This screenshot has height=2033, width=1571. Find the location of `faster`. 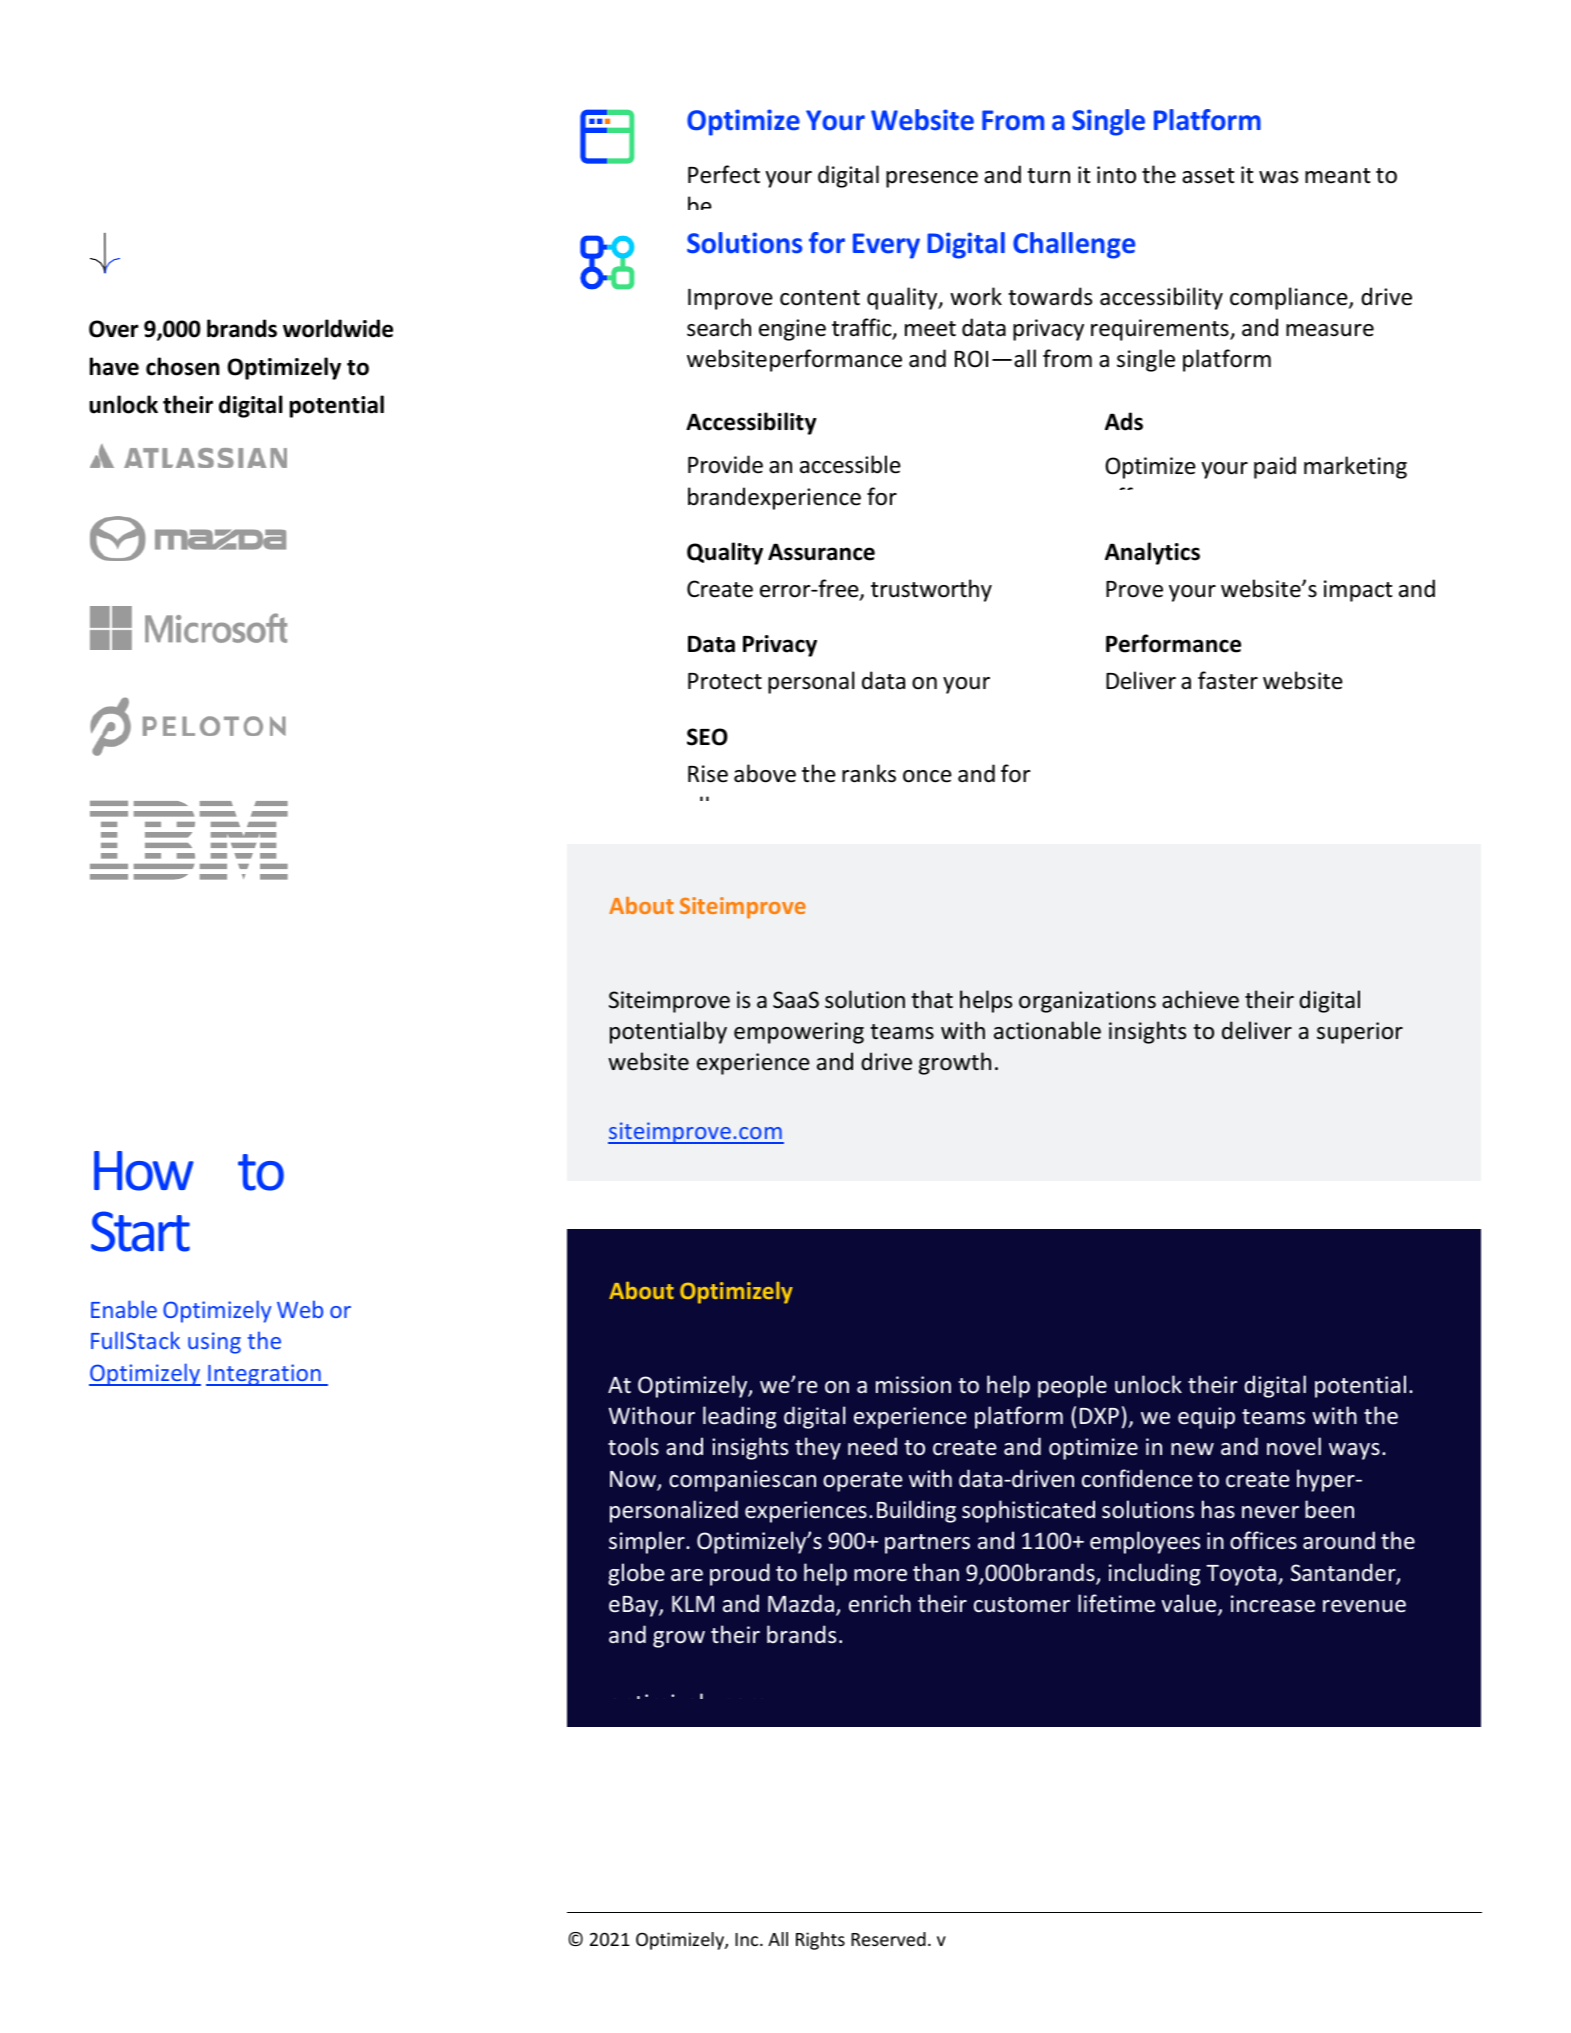

faster is located at coordinates (1228, 680).
